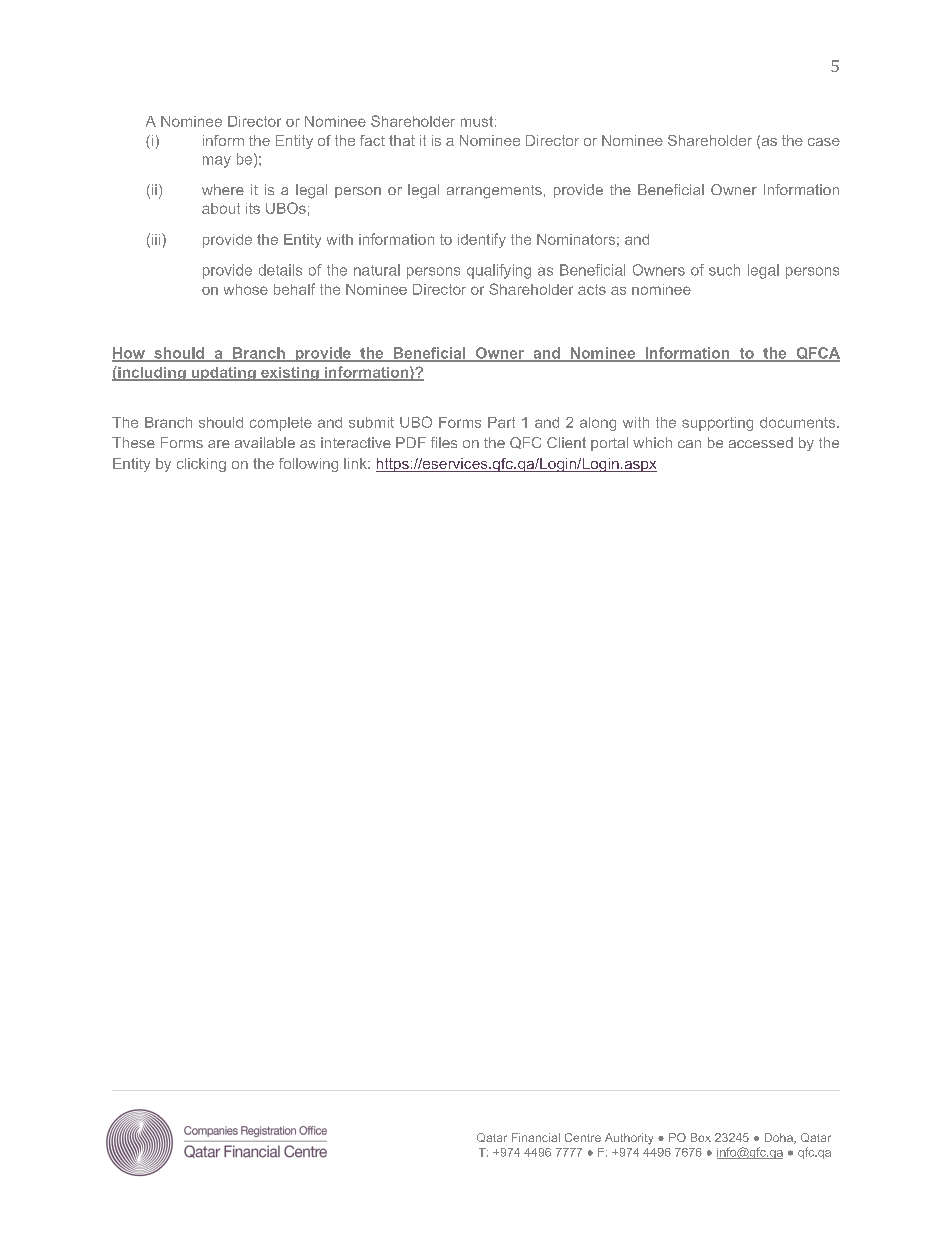  I want to click on accessed, so click(761, 442).
